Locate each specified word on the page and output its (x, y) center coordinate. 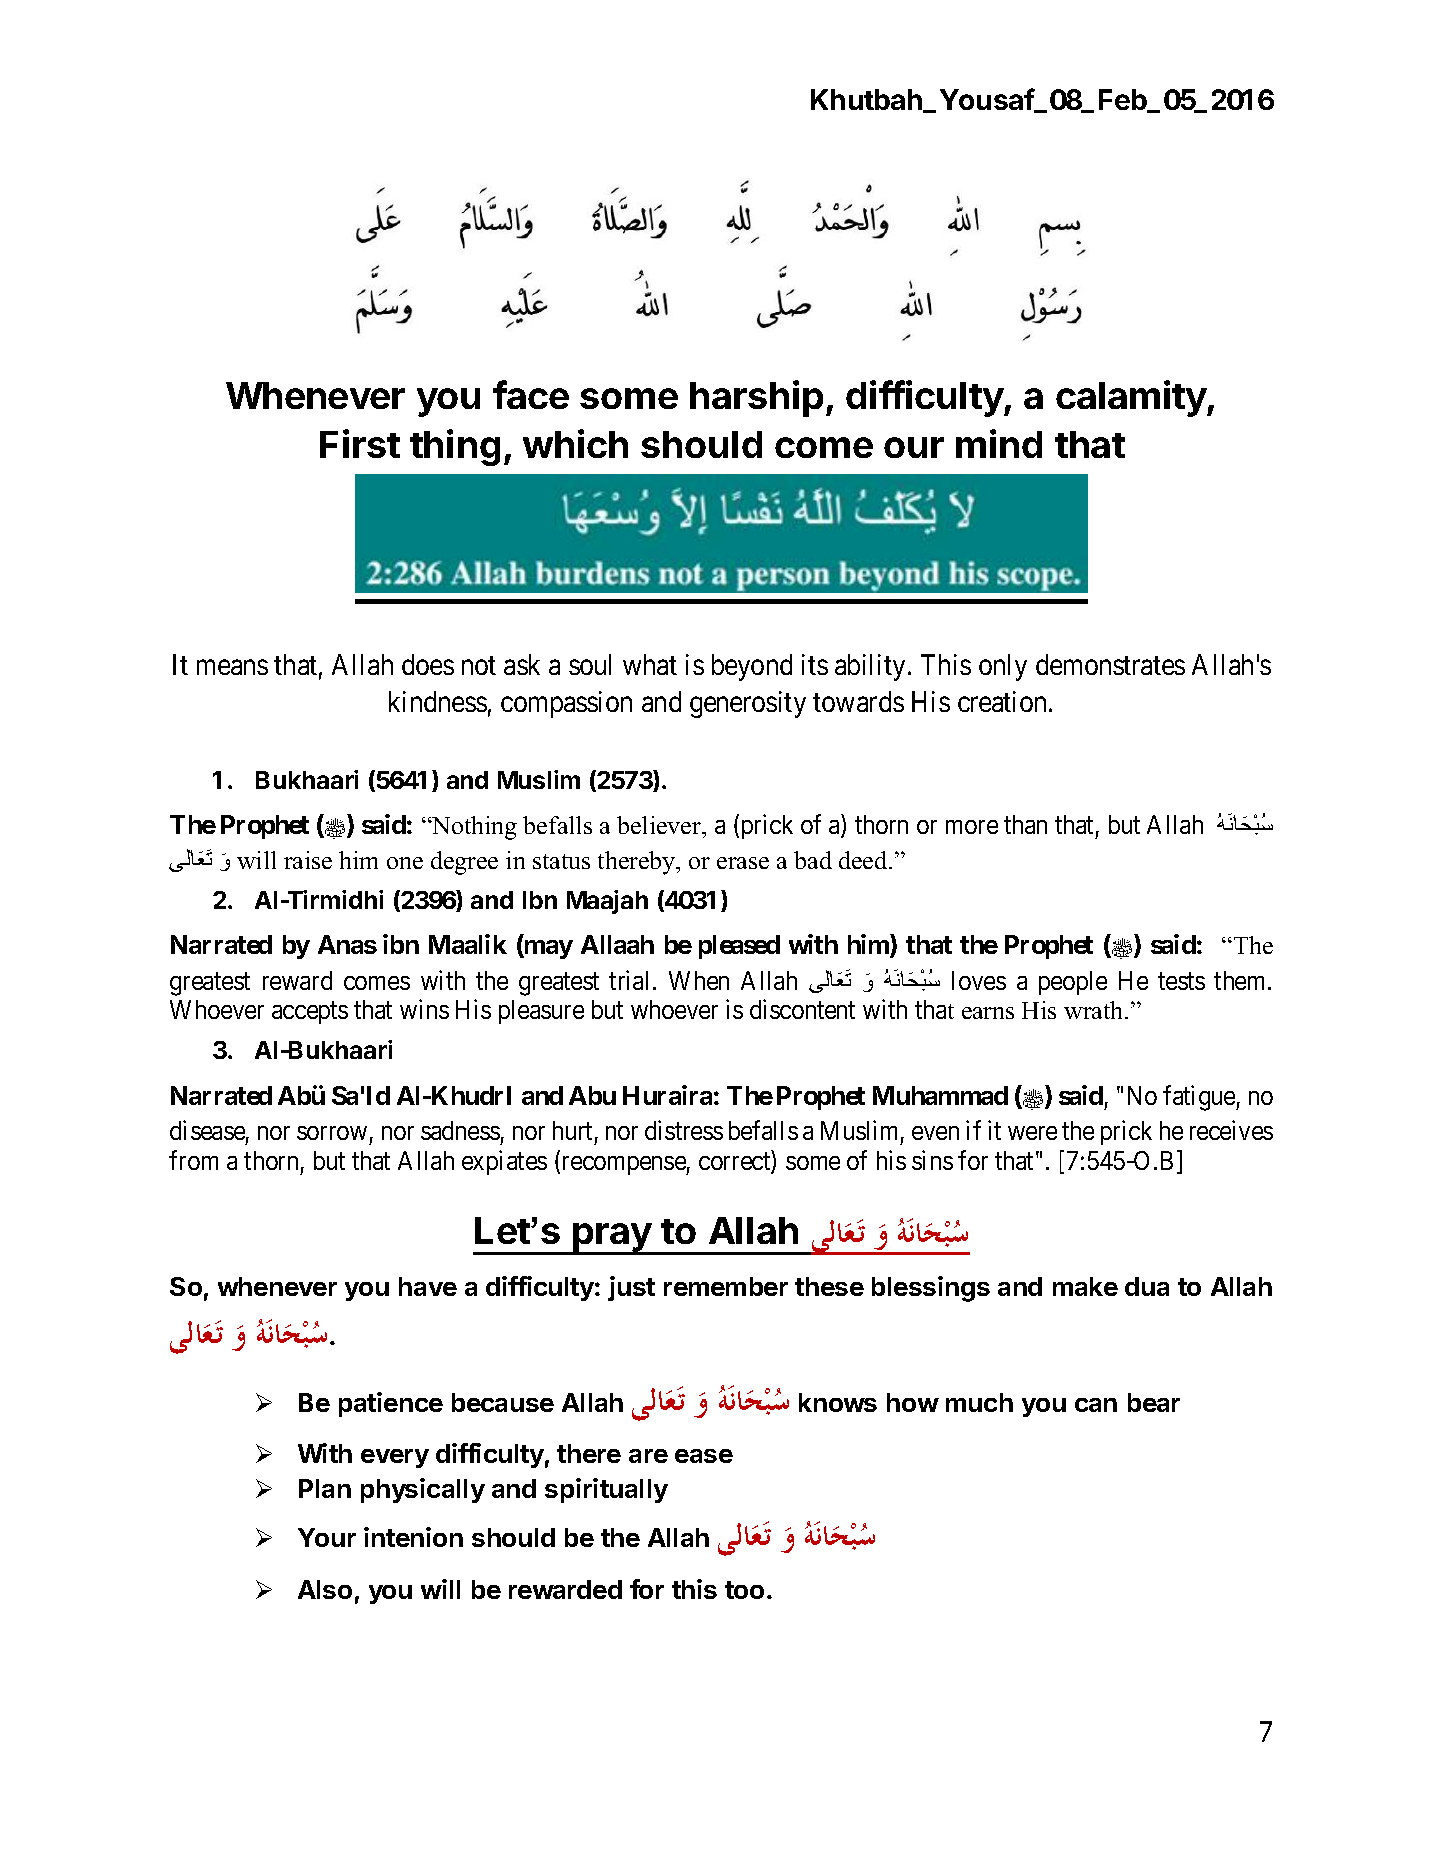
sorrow (332, 1133)
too (744, 1590)
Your (327, 1537)
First (360, 443)
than (1025, 824)
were (1032, 1133)
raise (308, 860)
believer (660, 825)
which (575, 443)
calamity (1132, 398)
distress (684, 1130)
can (1096, 1405)
